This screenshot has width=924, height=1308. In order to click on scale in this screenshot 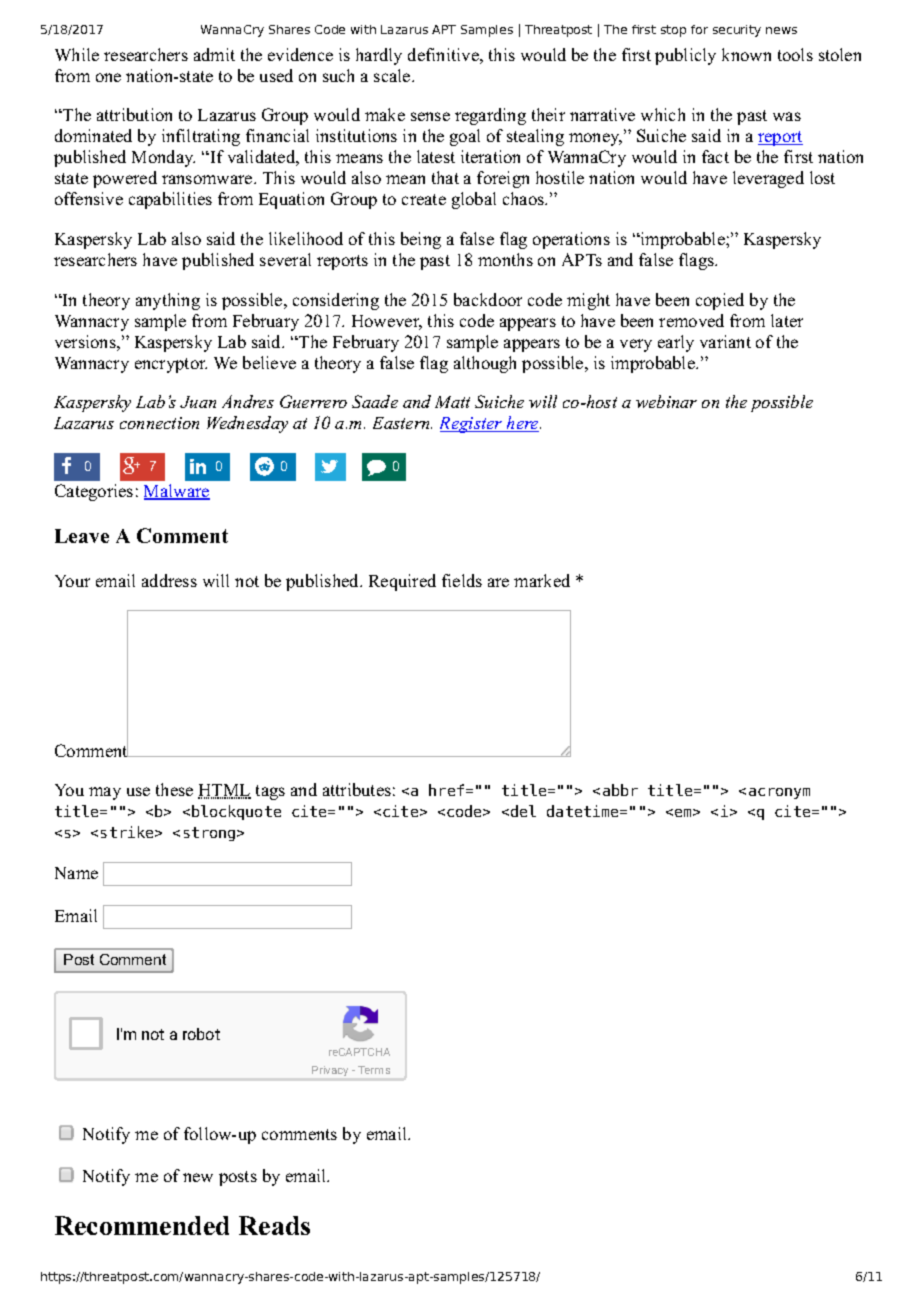, I will do `click(393, 75)`.
